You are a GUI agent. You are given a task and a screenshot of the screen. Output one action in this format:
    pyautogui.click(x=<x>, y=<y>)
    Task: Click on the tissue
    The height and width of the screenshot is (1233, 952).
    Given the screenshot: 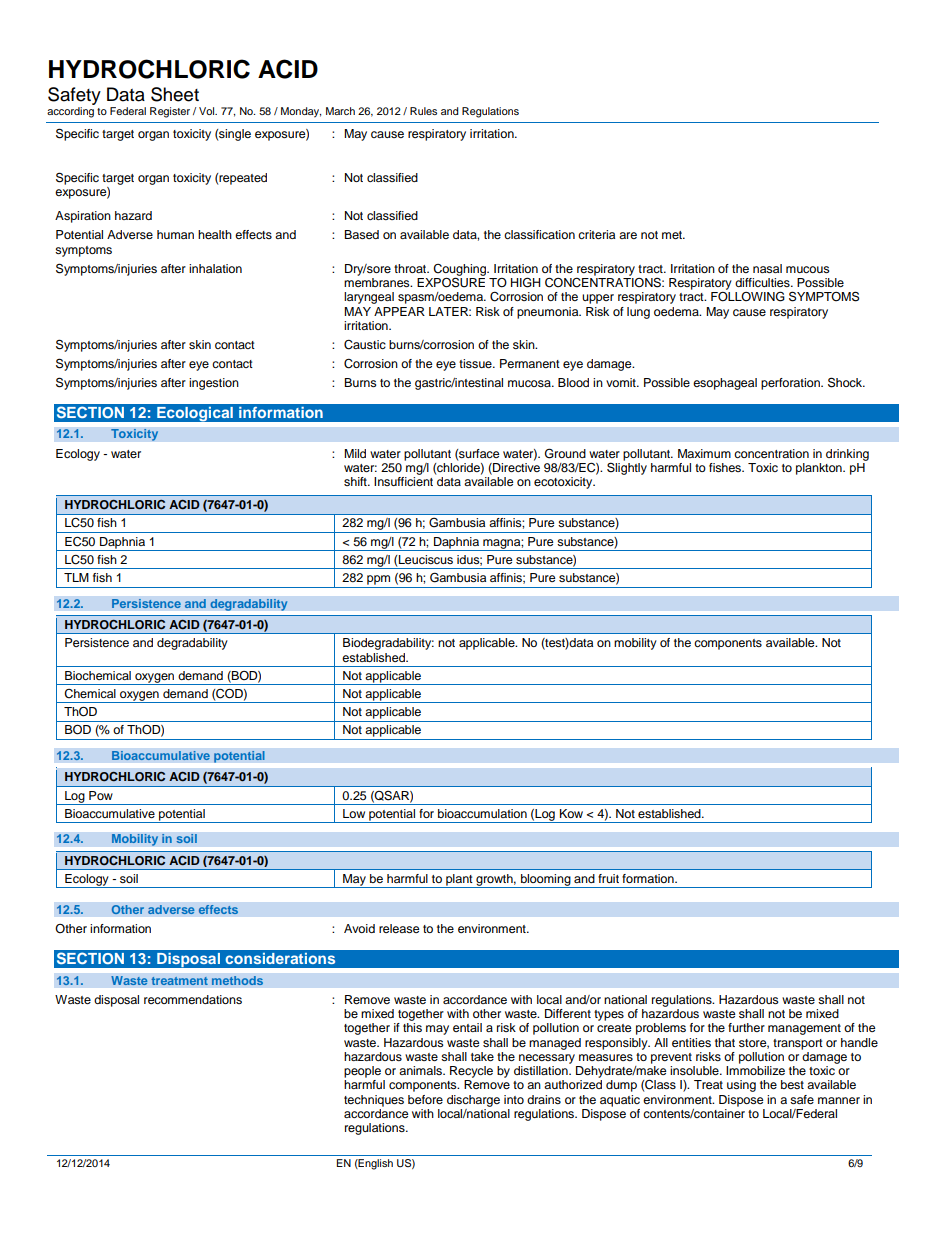 What is the action you would take?
    pyautogui.click(x=476, y=363)
